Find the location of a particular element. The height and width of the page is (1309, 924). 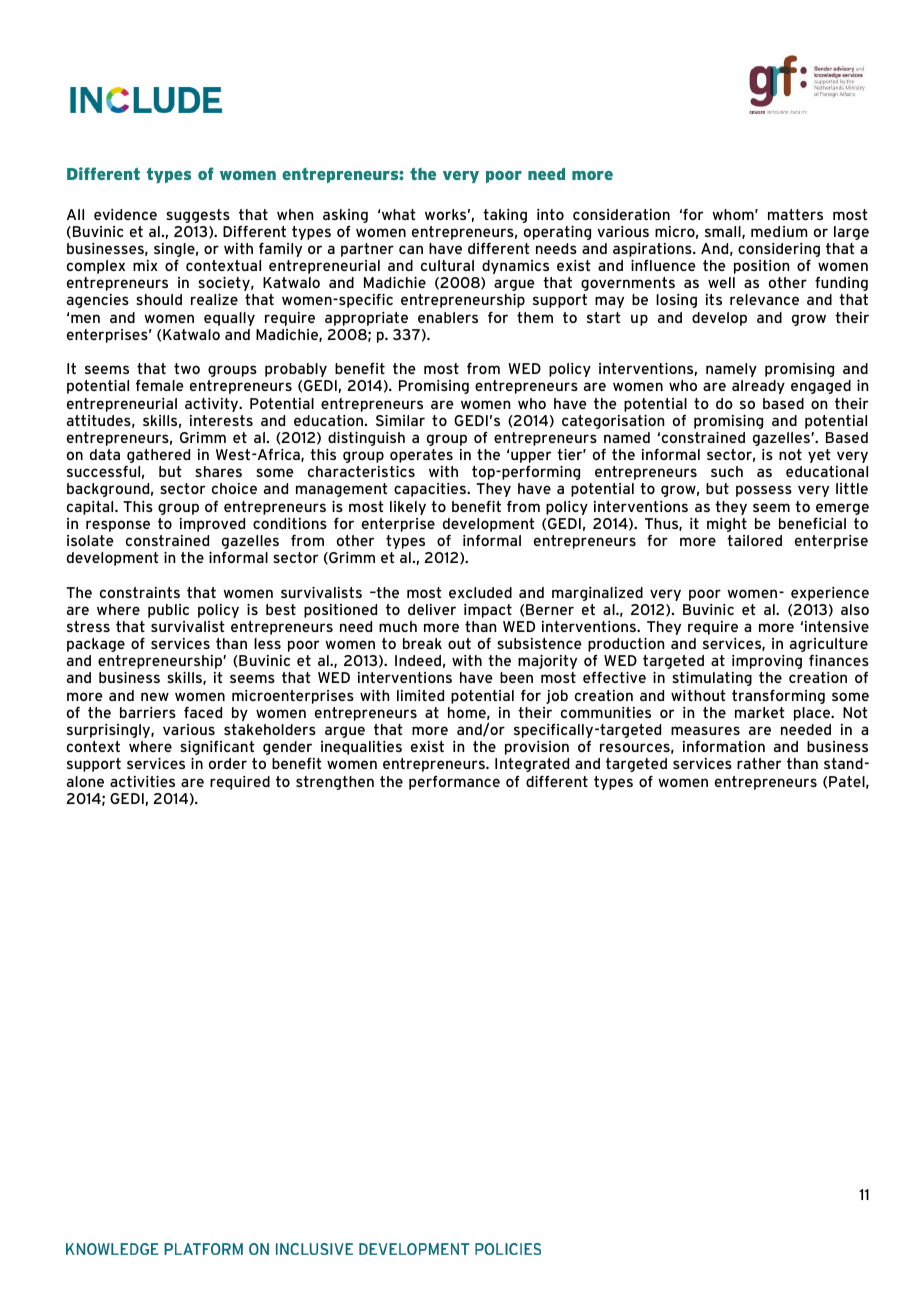

enablers is located at coordinates (448, 317).
